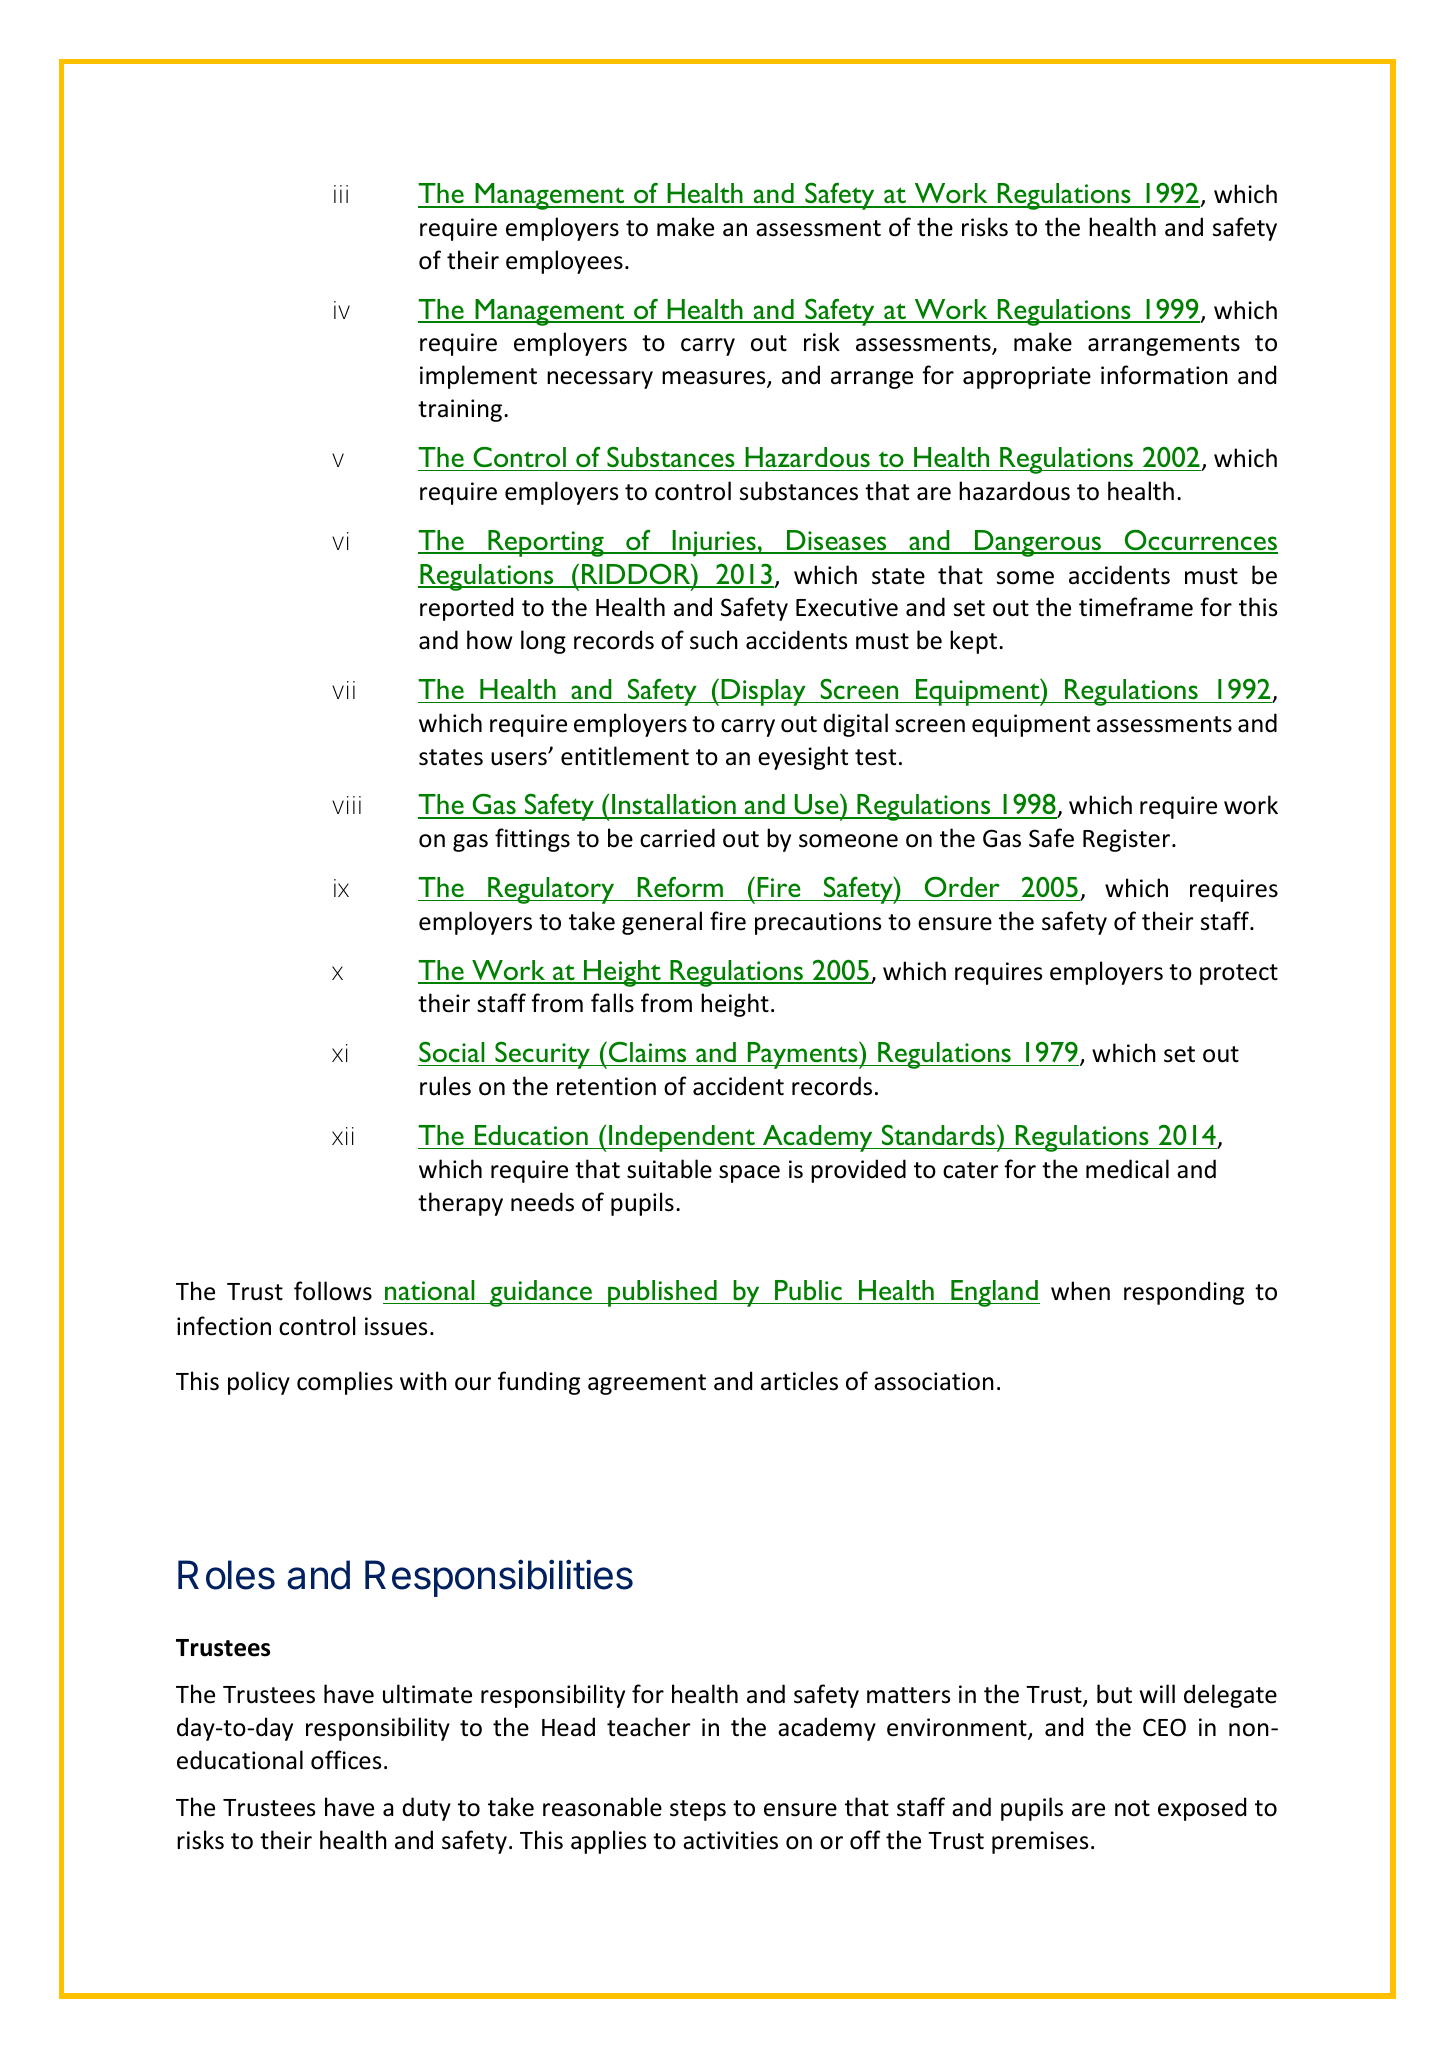 This screenshot has width=1454, height=2057. Describe the element at coordinates (799, 1381) in the screenshot. I see `articles` at that location.
